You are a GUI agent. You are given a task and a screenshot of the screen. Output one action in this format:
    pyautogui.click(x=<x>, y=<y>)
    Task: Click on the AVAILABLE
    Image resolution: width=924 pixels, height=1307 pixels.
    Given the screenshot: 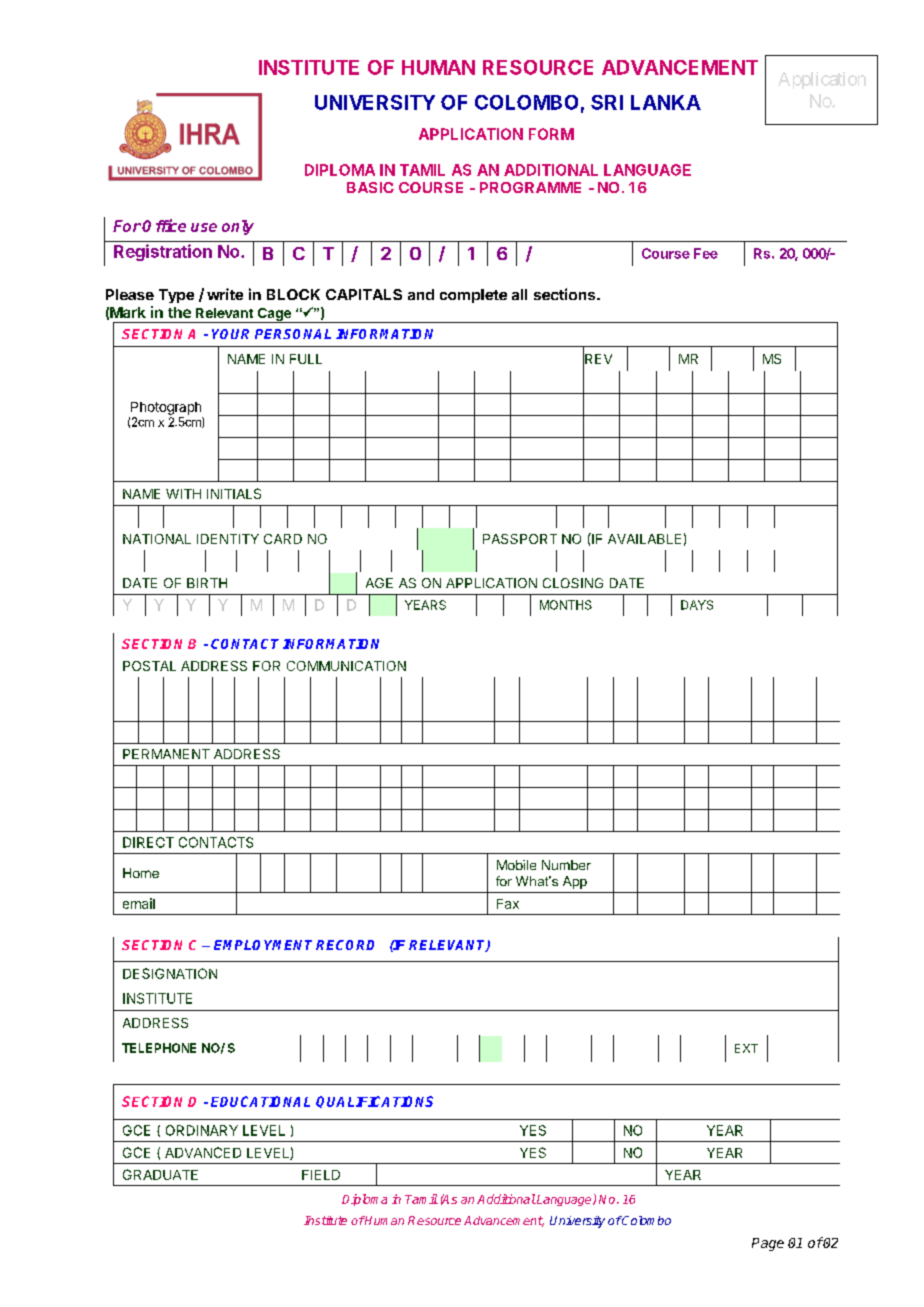 What is the action you would take?
    pyautogui.click(x=644, y=539)
